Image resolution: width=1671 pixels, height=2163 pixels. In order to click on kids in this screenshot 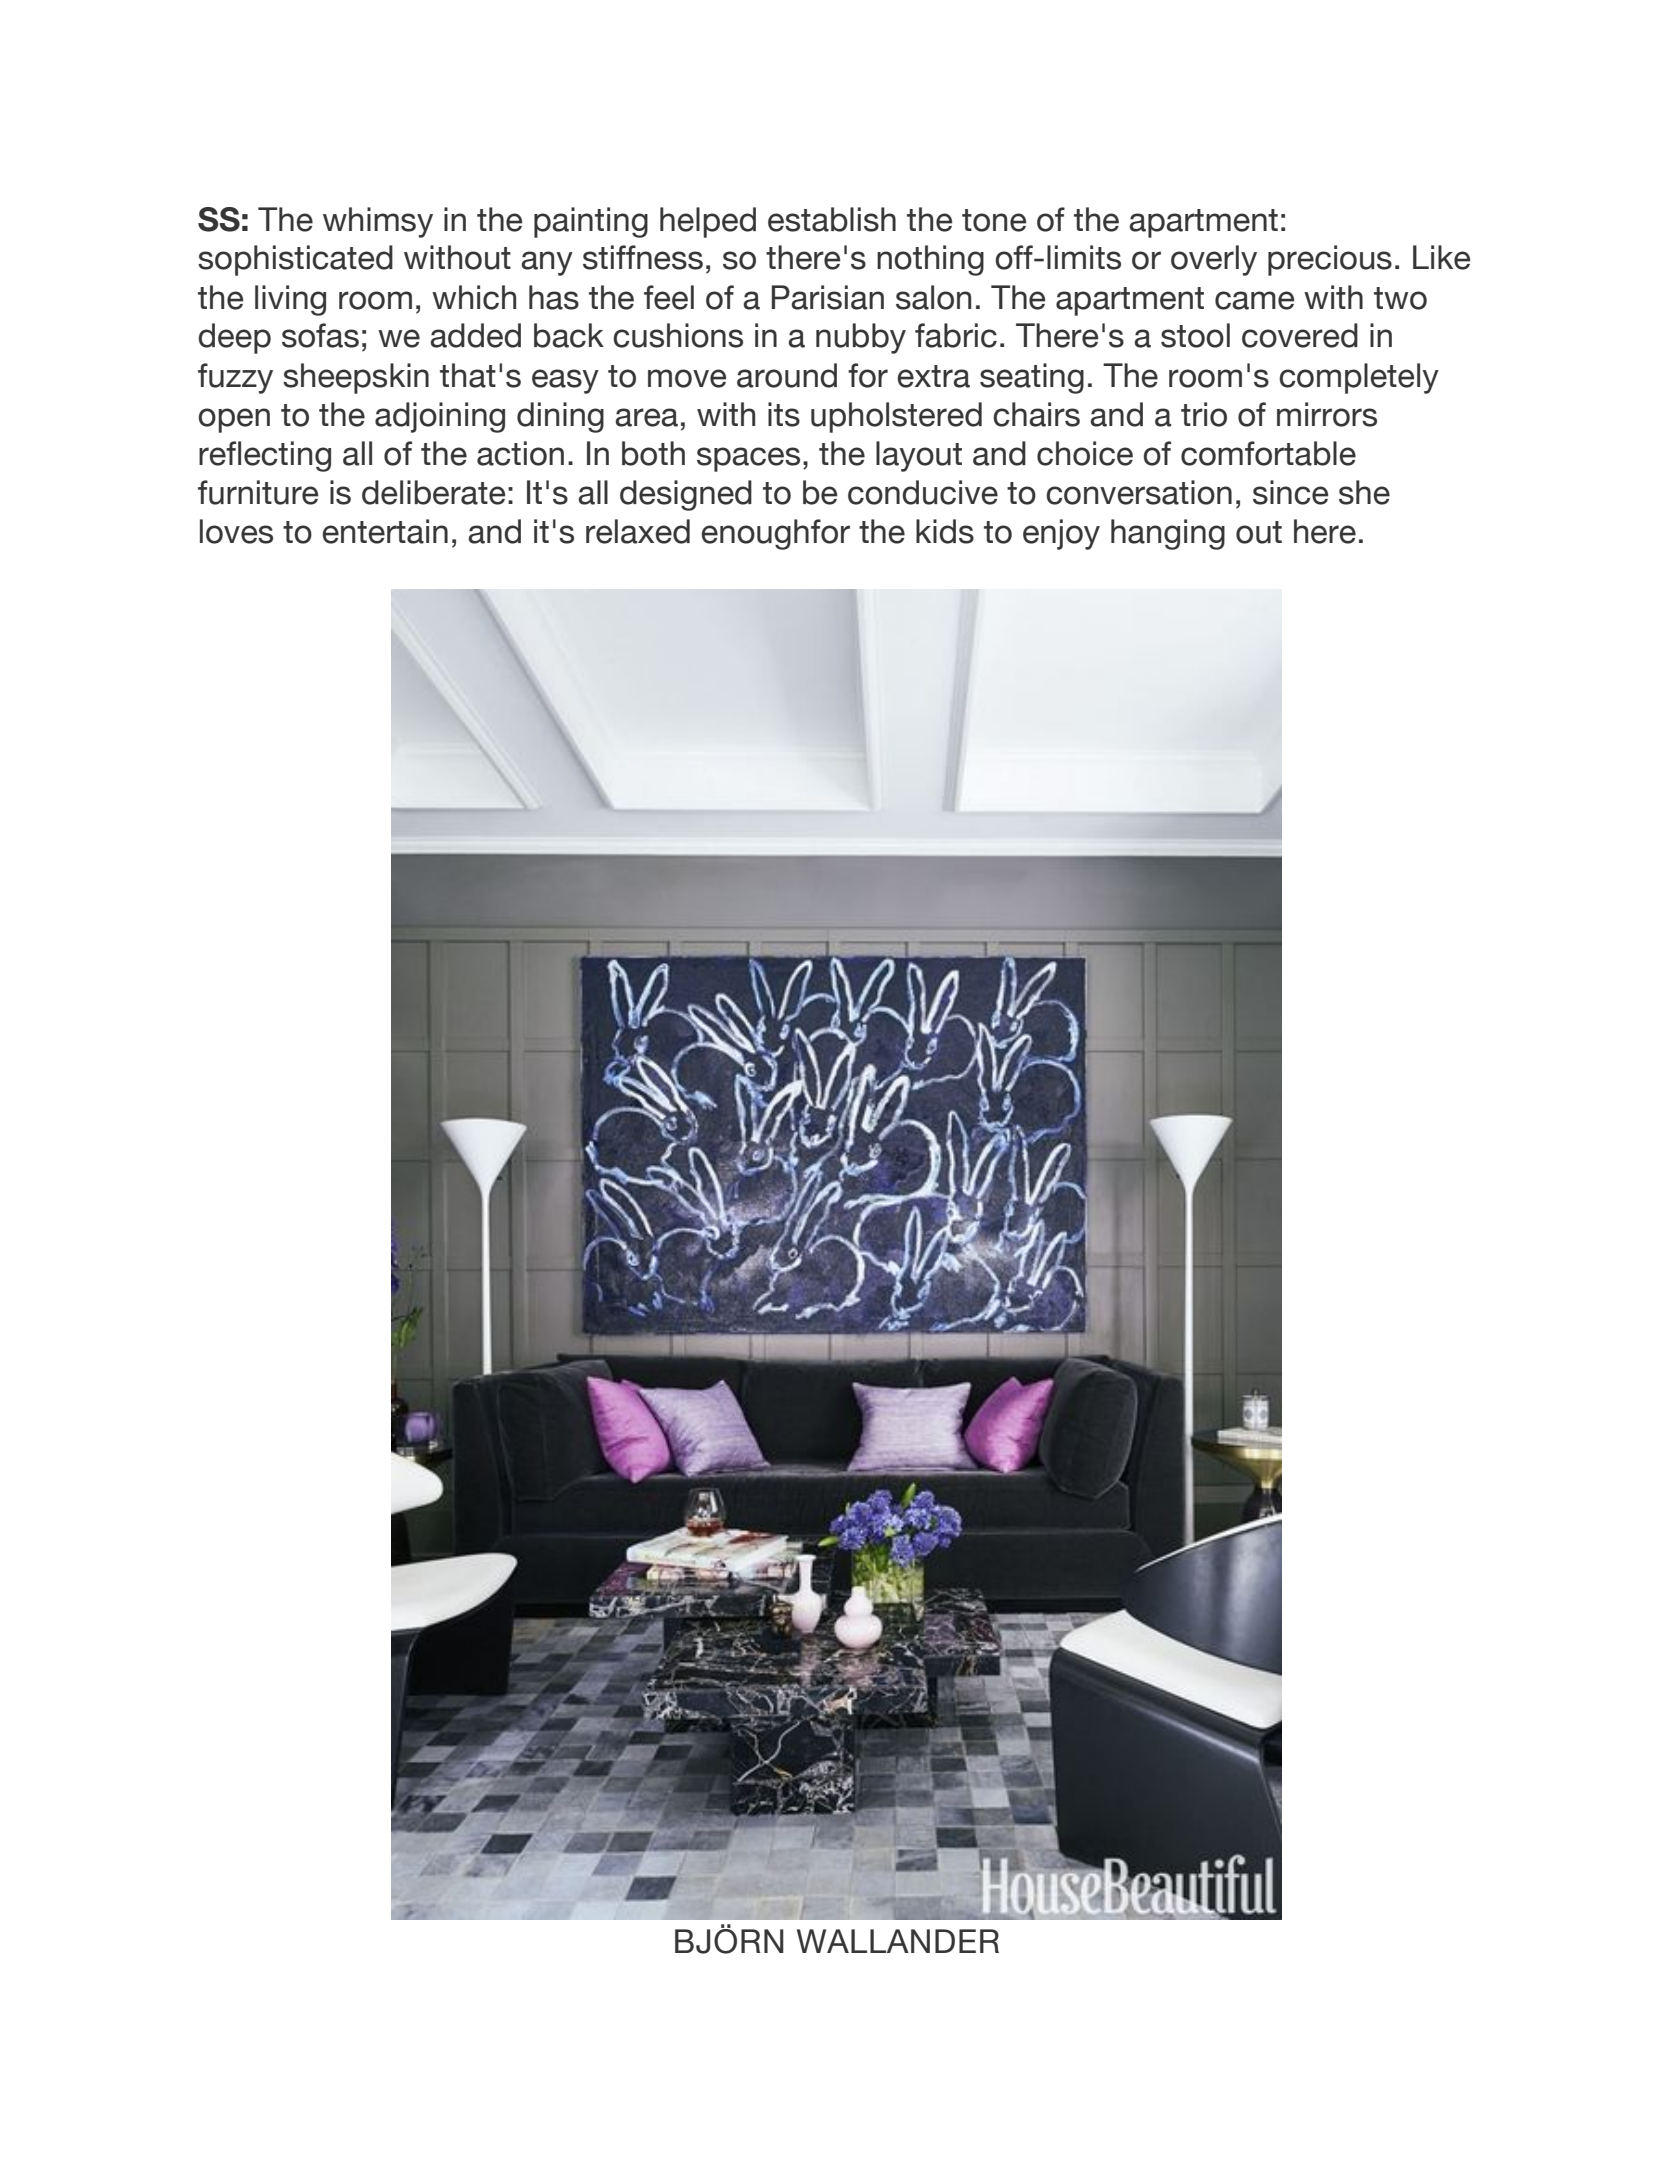, I will do `click(945, 531)`.
